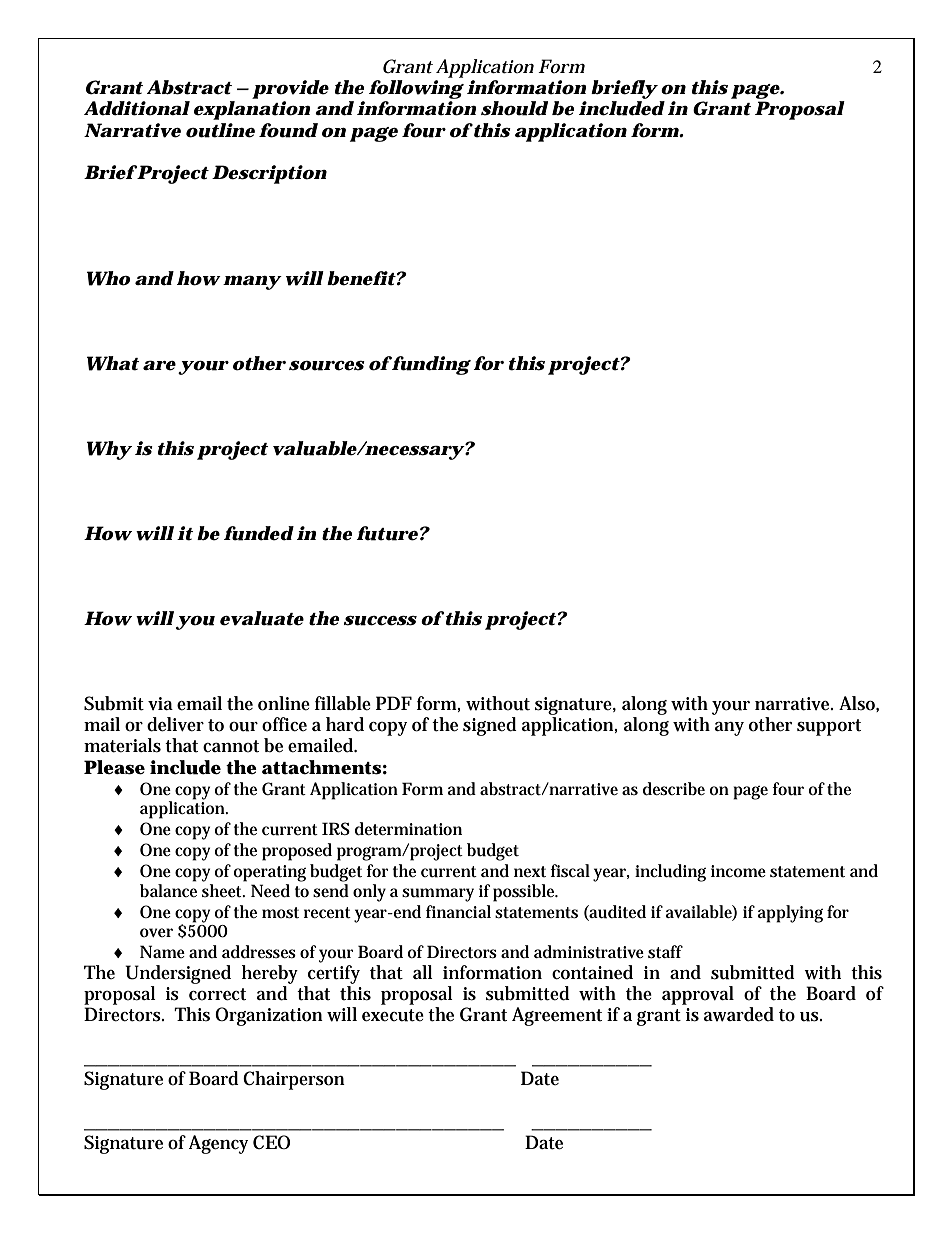 This image has width=952, height=1233. What do you see at coordinates (393, 1015) in the image?
I see `execute` at bounding box center [393, 1015].
